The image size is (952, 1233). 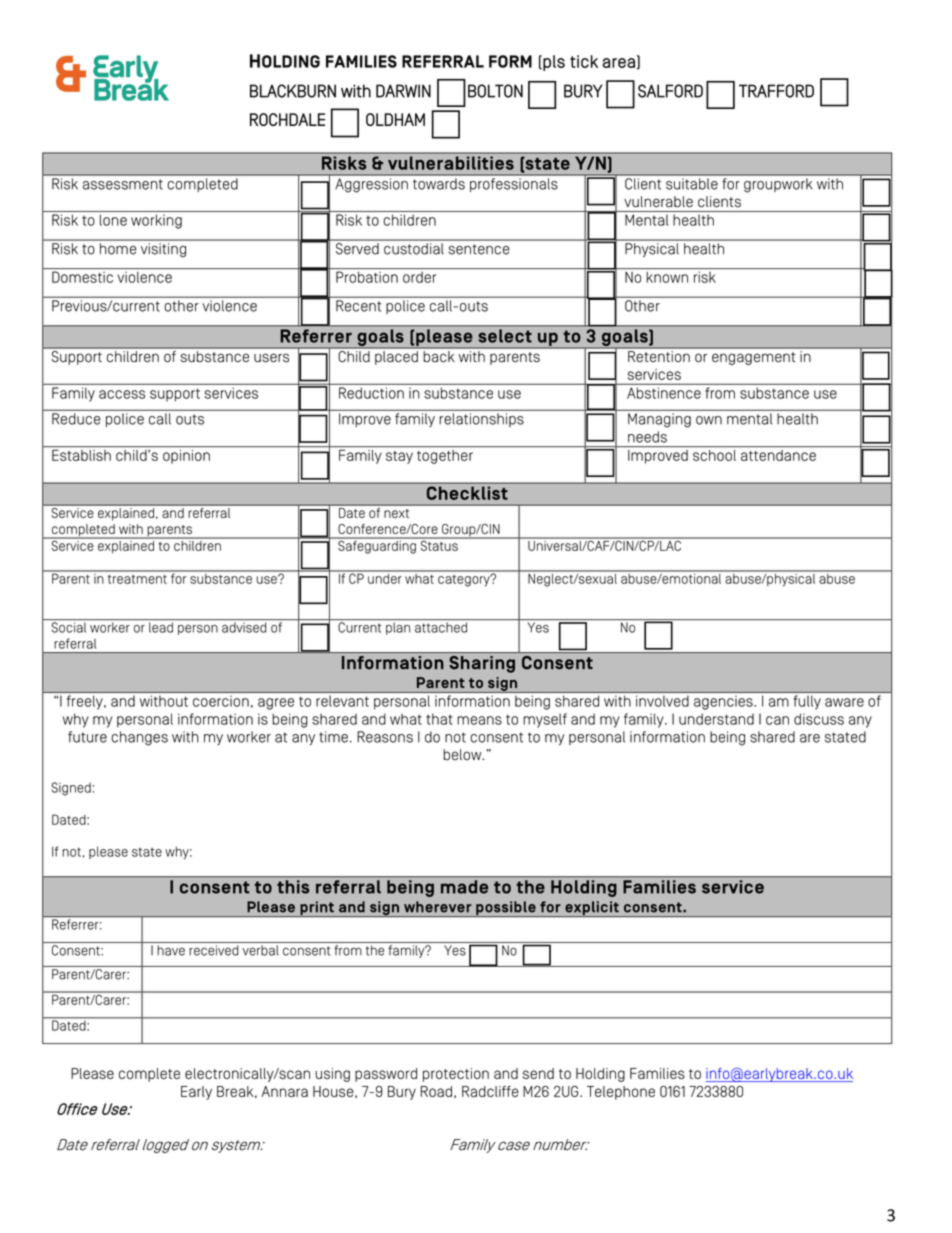 I want to click on BLACKBURN, so click(x=293, y=91).
